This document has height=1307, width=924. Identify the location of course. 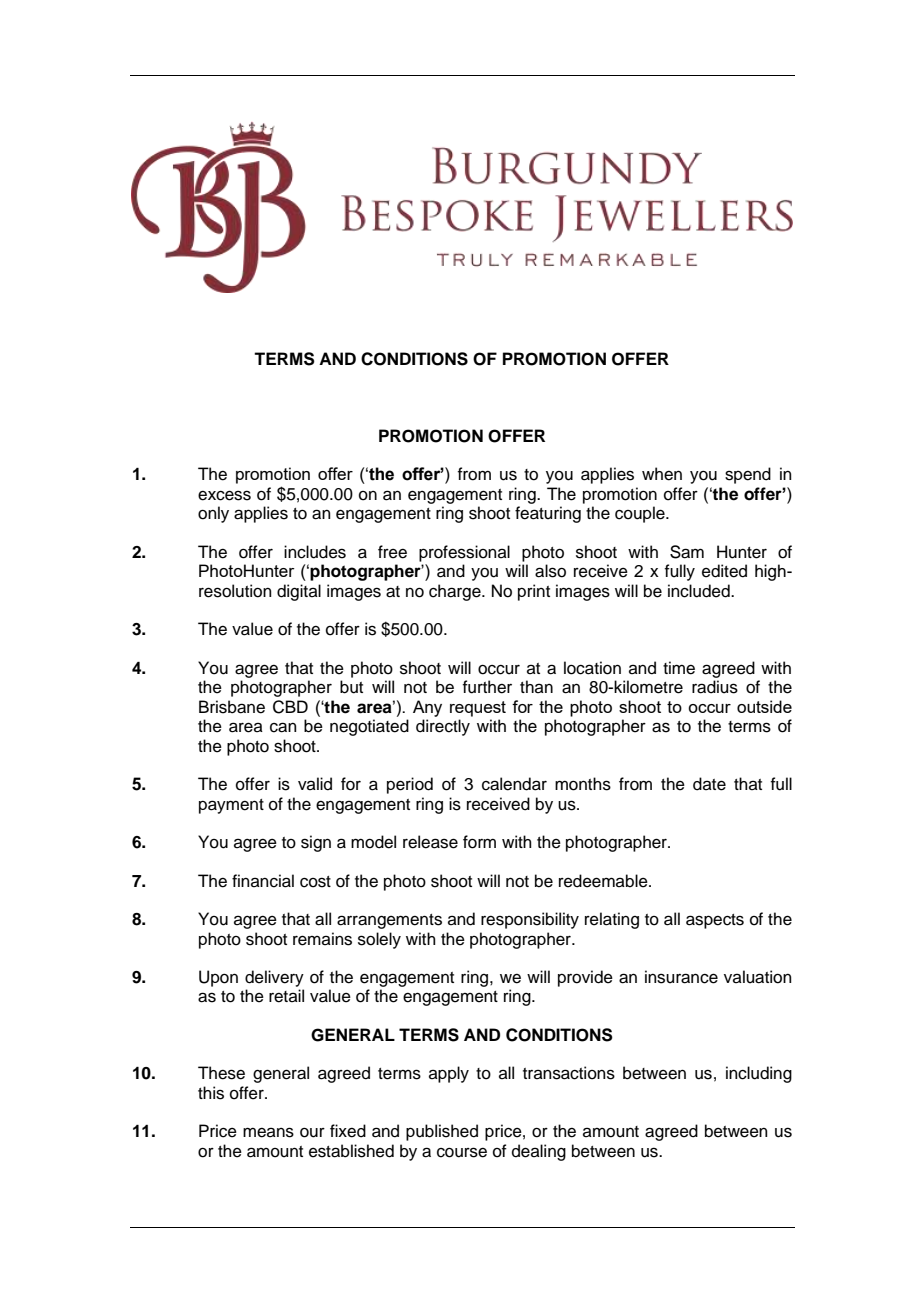
(462, 1152).
